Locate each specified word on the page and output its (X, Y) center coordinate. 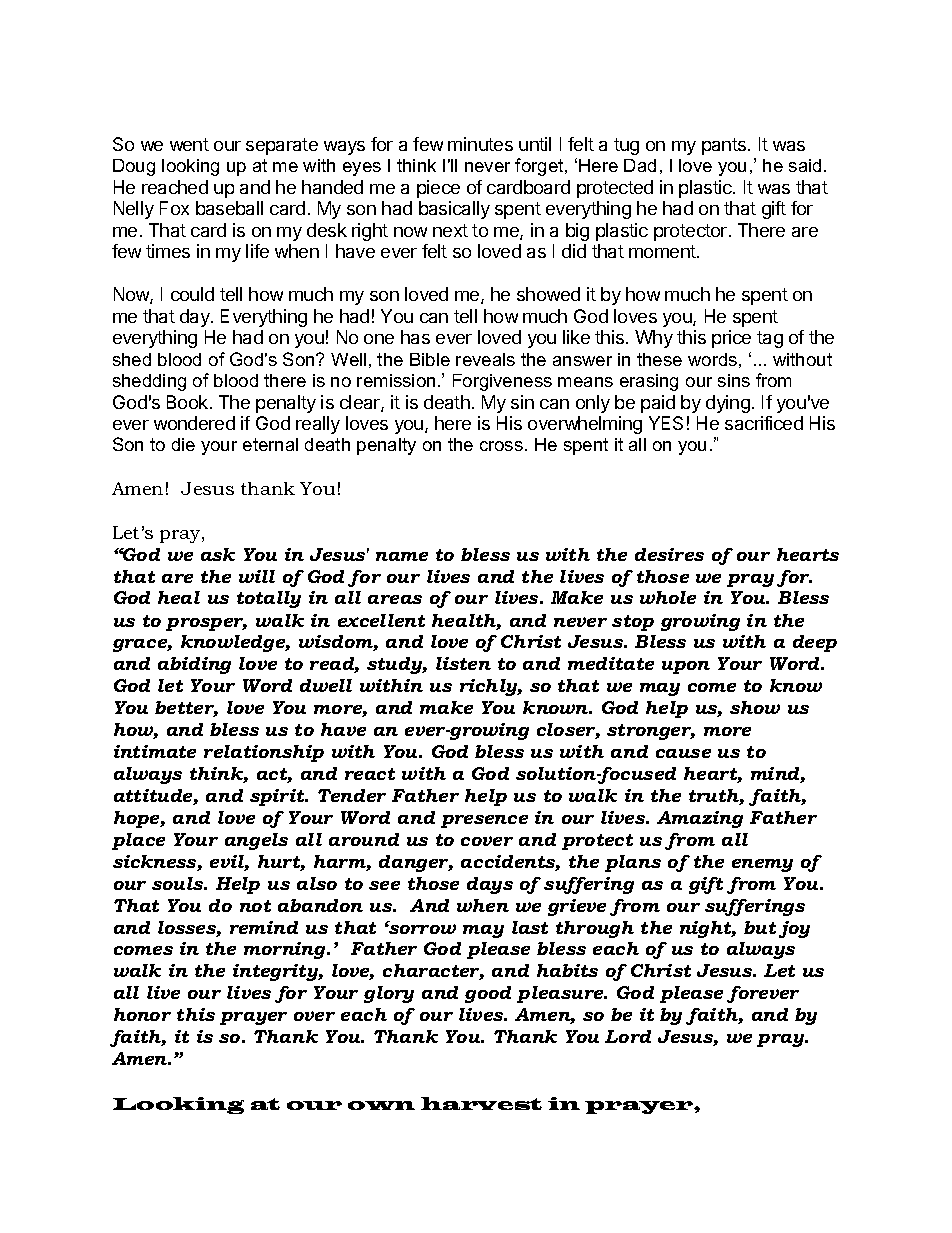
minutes (480, 144)
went (189, 144)
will (257, 576)
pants (725, 146)
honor (142, 1014)
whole (668, 597)
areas (395, 599)
